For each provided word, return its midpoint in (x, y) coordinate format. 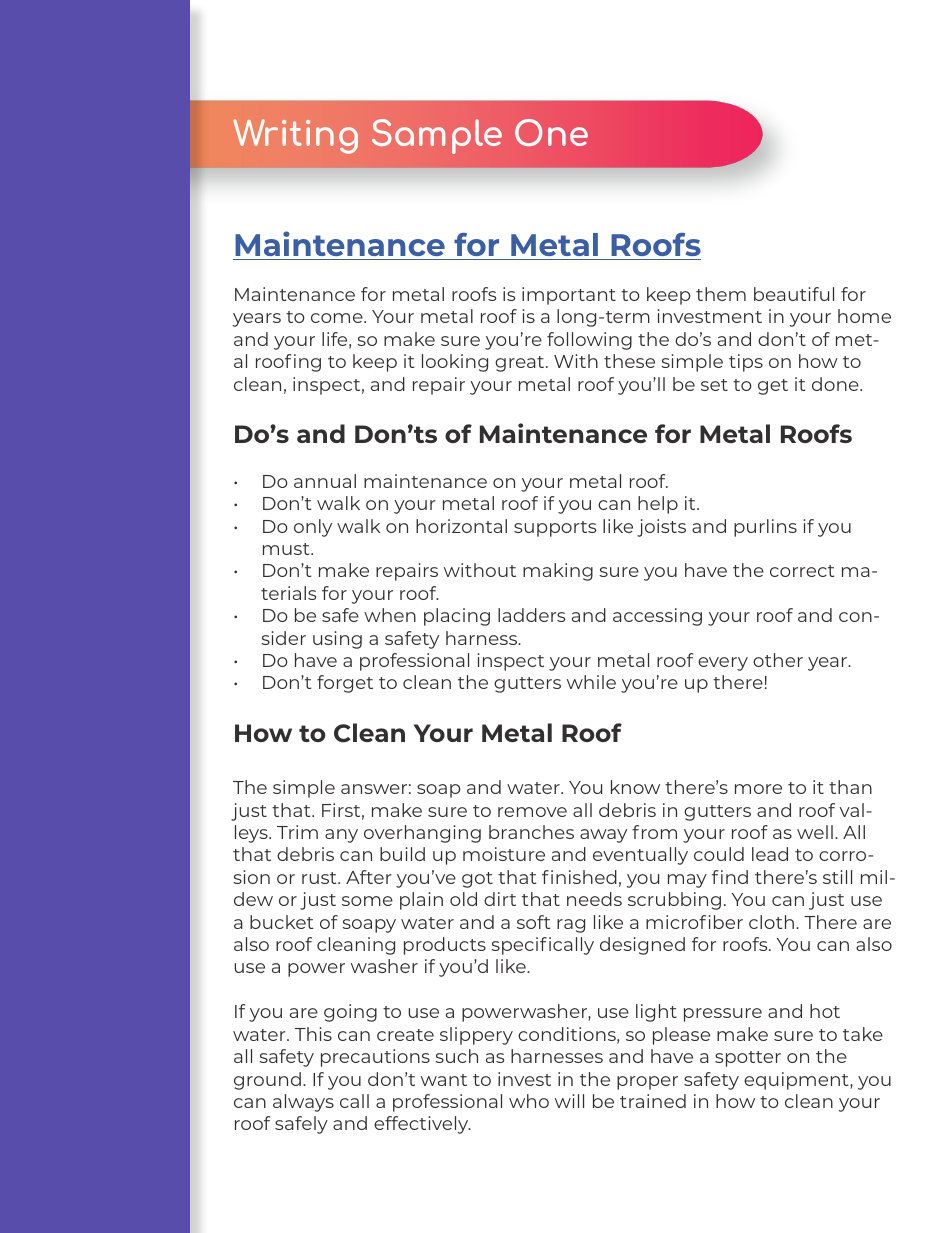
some (367, 901)
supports (555, 529)
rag (571, 926)
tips (746, 363)
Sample (437, 136)
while (591, 682)
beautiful (794, 294)
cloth (771, 922)
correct (802, 571)
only (313, 528)
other (778, 660)
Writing (295, 136)
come (338, 318)
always (303, 1103)
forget (345, 684)
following (589, 341)
